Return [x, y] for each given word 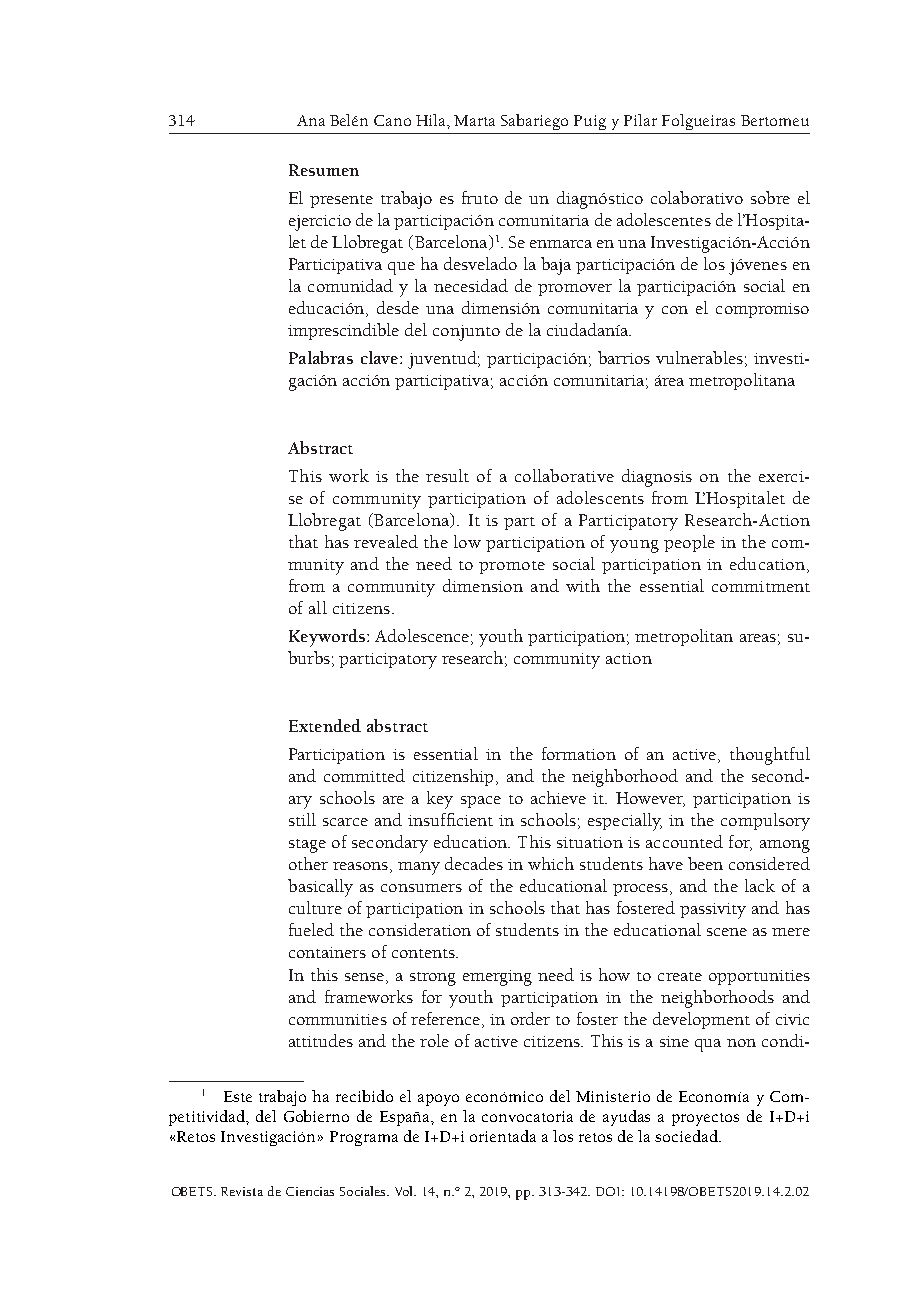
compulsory [765, 822]
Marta [474, 120]
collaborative [564, 475]
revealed [386, 541]
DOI [609, 1191]
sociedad [687, 1136]
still [302, 819]
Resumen [324, 170]
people [689, 543]
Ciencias [310, 1191]
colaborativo [697, 197]
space [481, 802]
